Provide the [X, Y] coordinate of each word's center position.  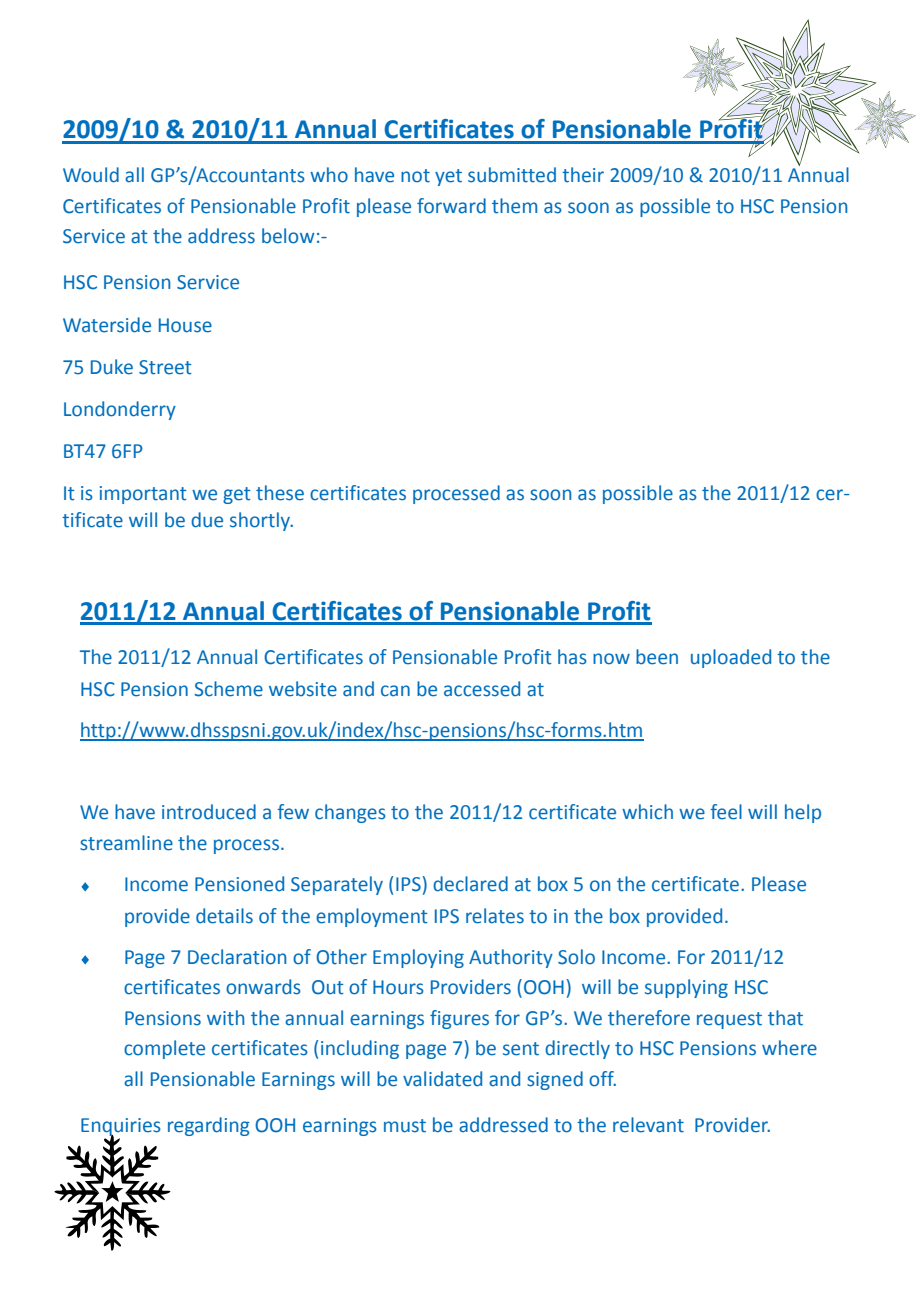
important [143, 495]
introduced [209, 812]
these [280, 493]
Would [91, 175]
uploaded [731, 658]
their [583, 175]
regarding [209, 1126]
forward [451, 206]
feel [726, 812]
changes [350, 813]
